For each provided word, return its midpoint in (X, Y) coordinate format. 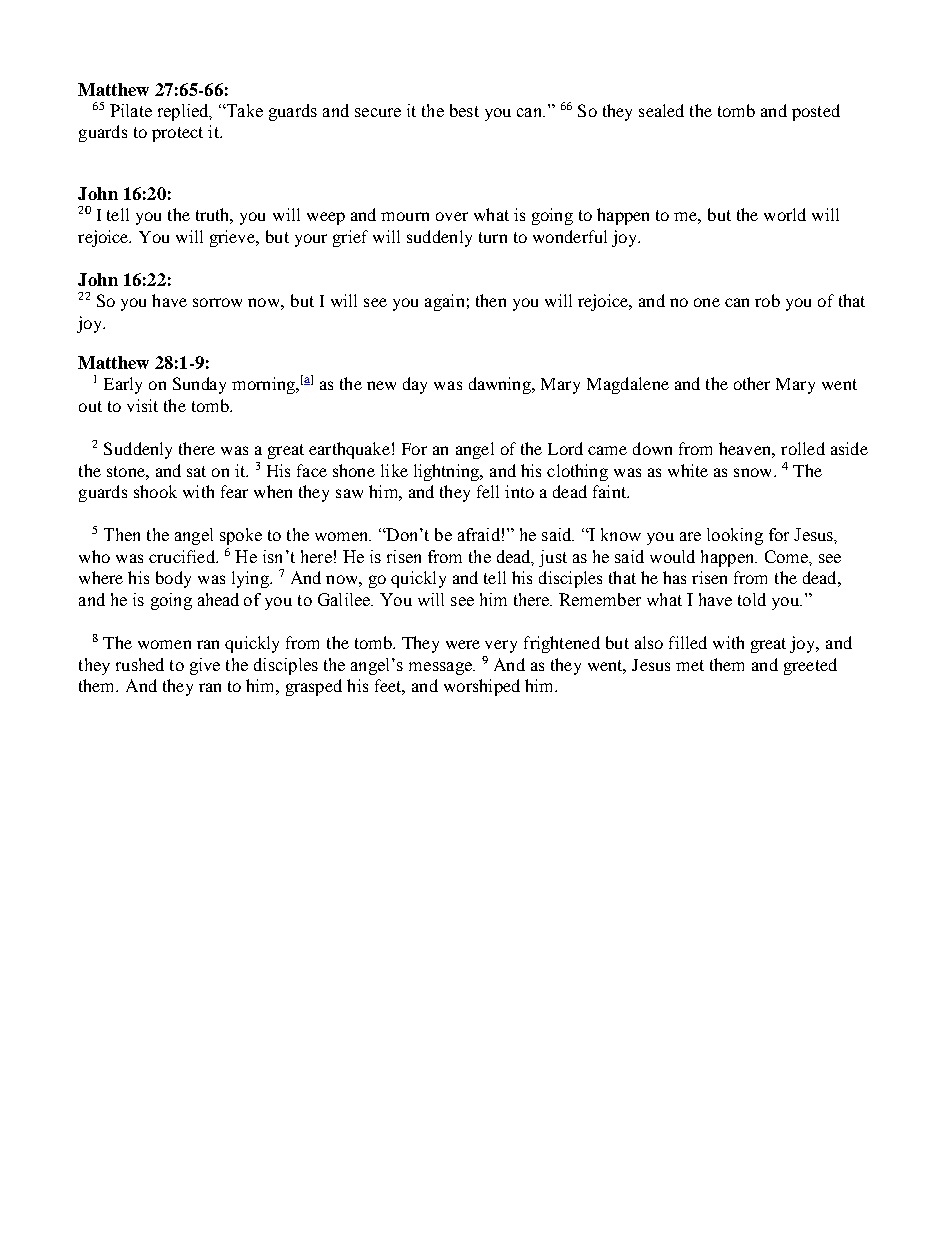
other (752, 383)
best (464, 110)
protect (177, 134)
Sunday (199, 385)
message (441, 668)
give (205, 666)
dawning (501, 385)
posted (816, 112)
